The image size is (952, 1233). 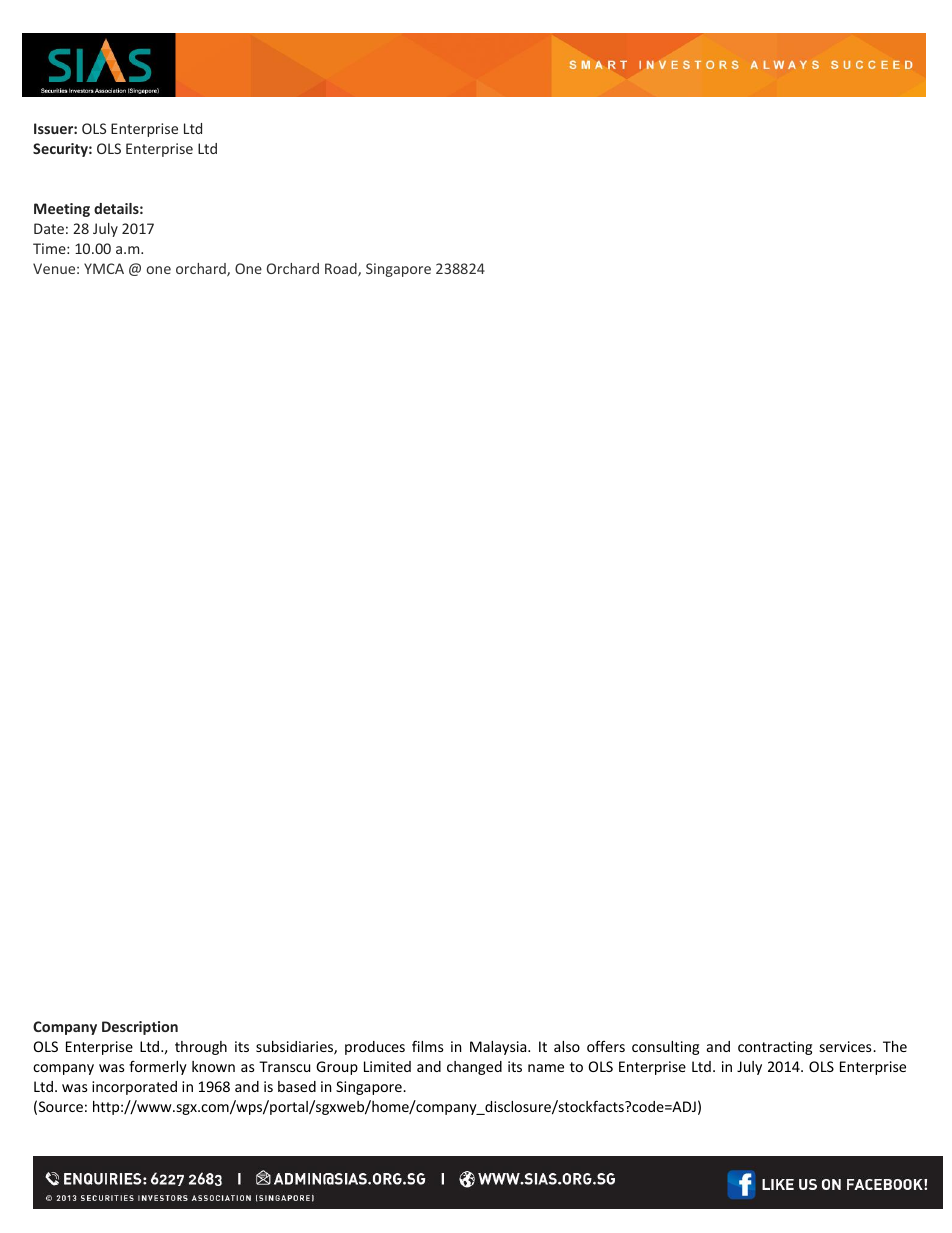 I want to click on YMCA, so click(x=104, y=268).
